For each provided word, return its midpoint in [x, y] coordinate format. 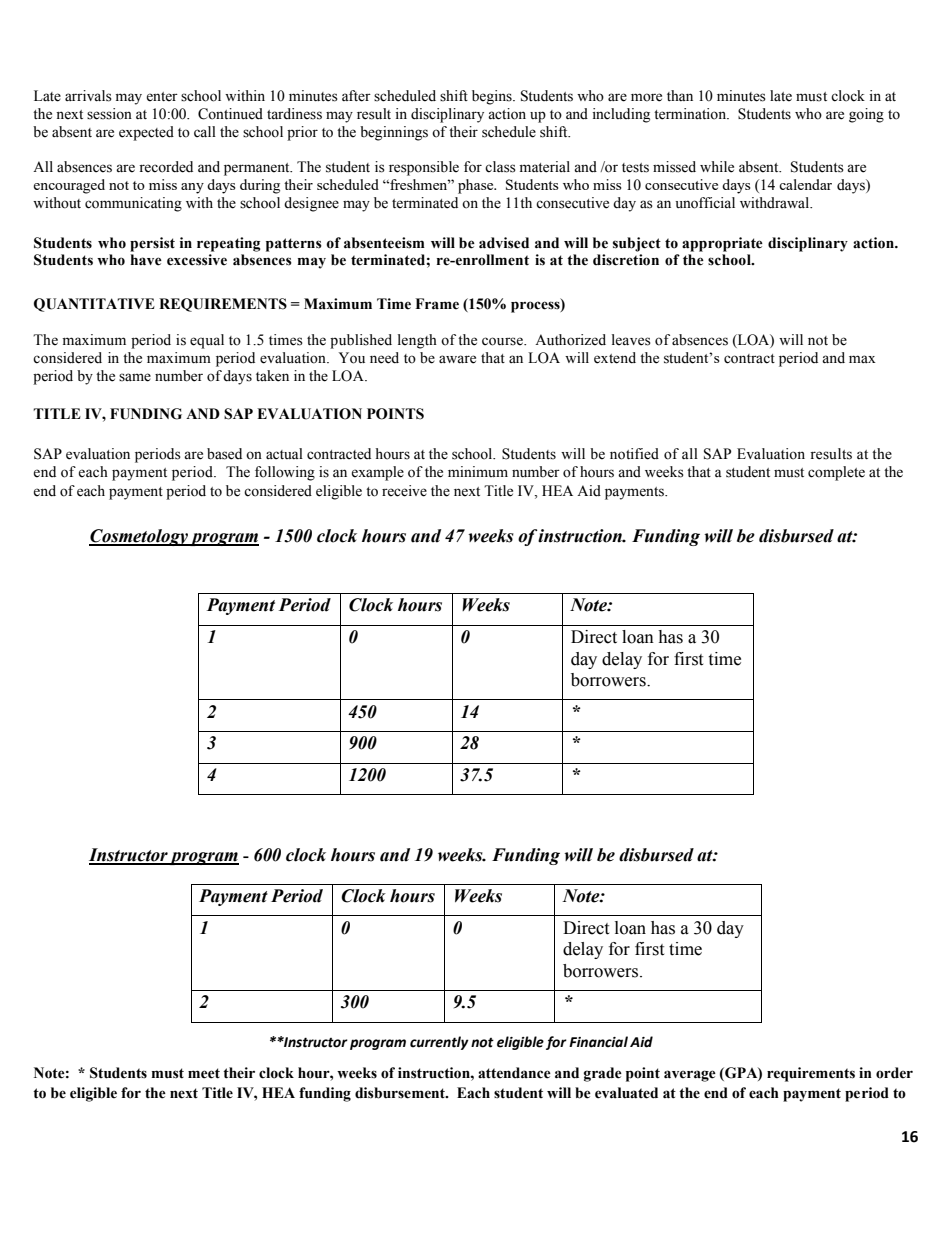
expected [146, 133]
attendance [514, 1073]
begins [493, 97]
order [894, 1073]
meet [204, 1073]
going [866, 115]
